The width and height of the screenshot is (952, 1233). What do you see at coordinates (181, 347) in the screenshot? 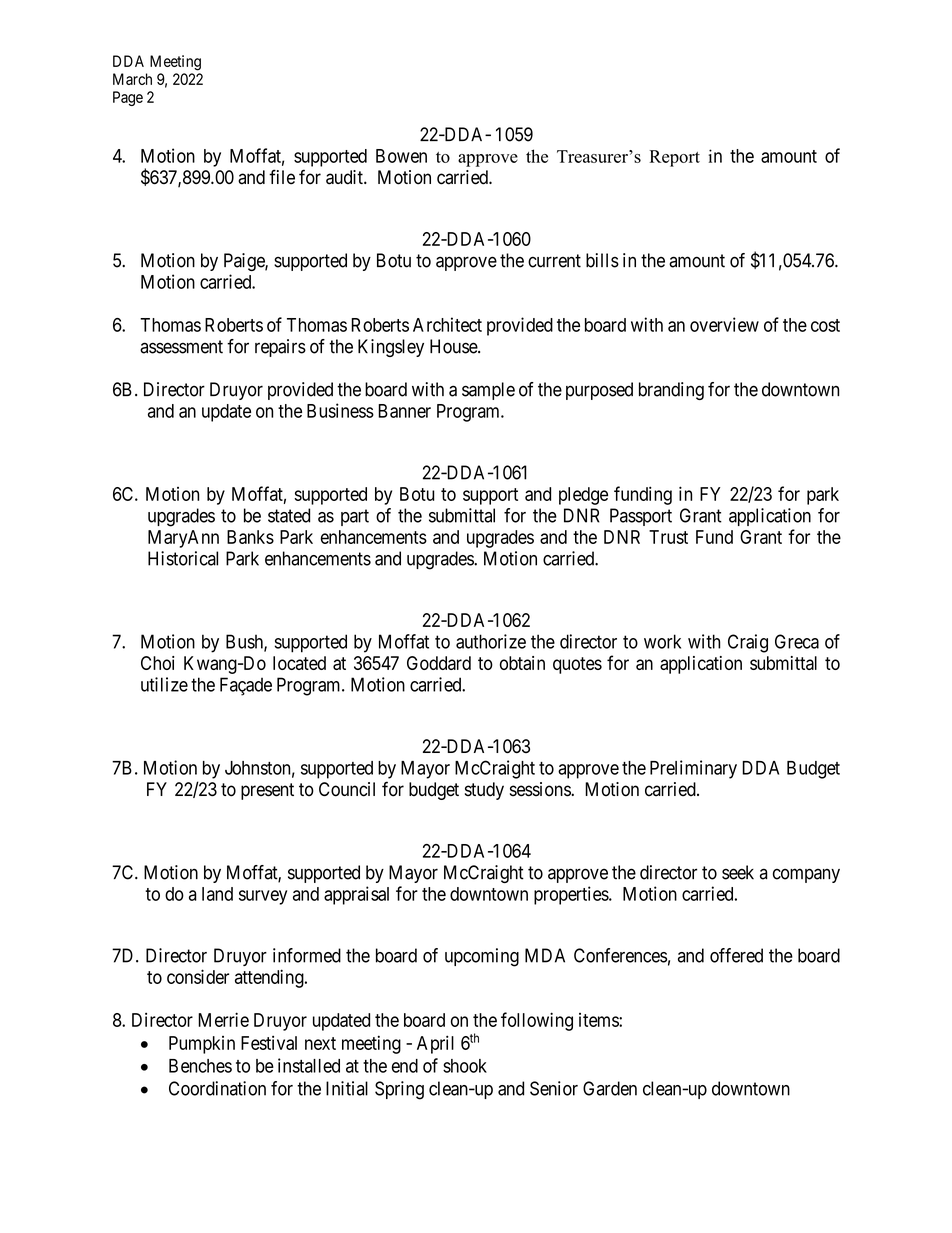
I see `assessment` at bounding box center [181, 347].
